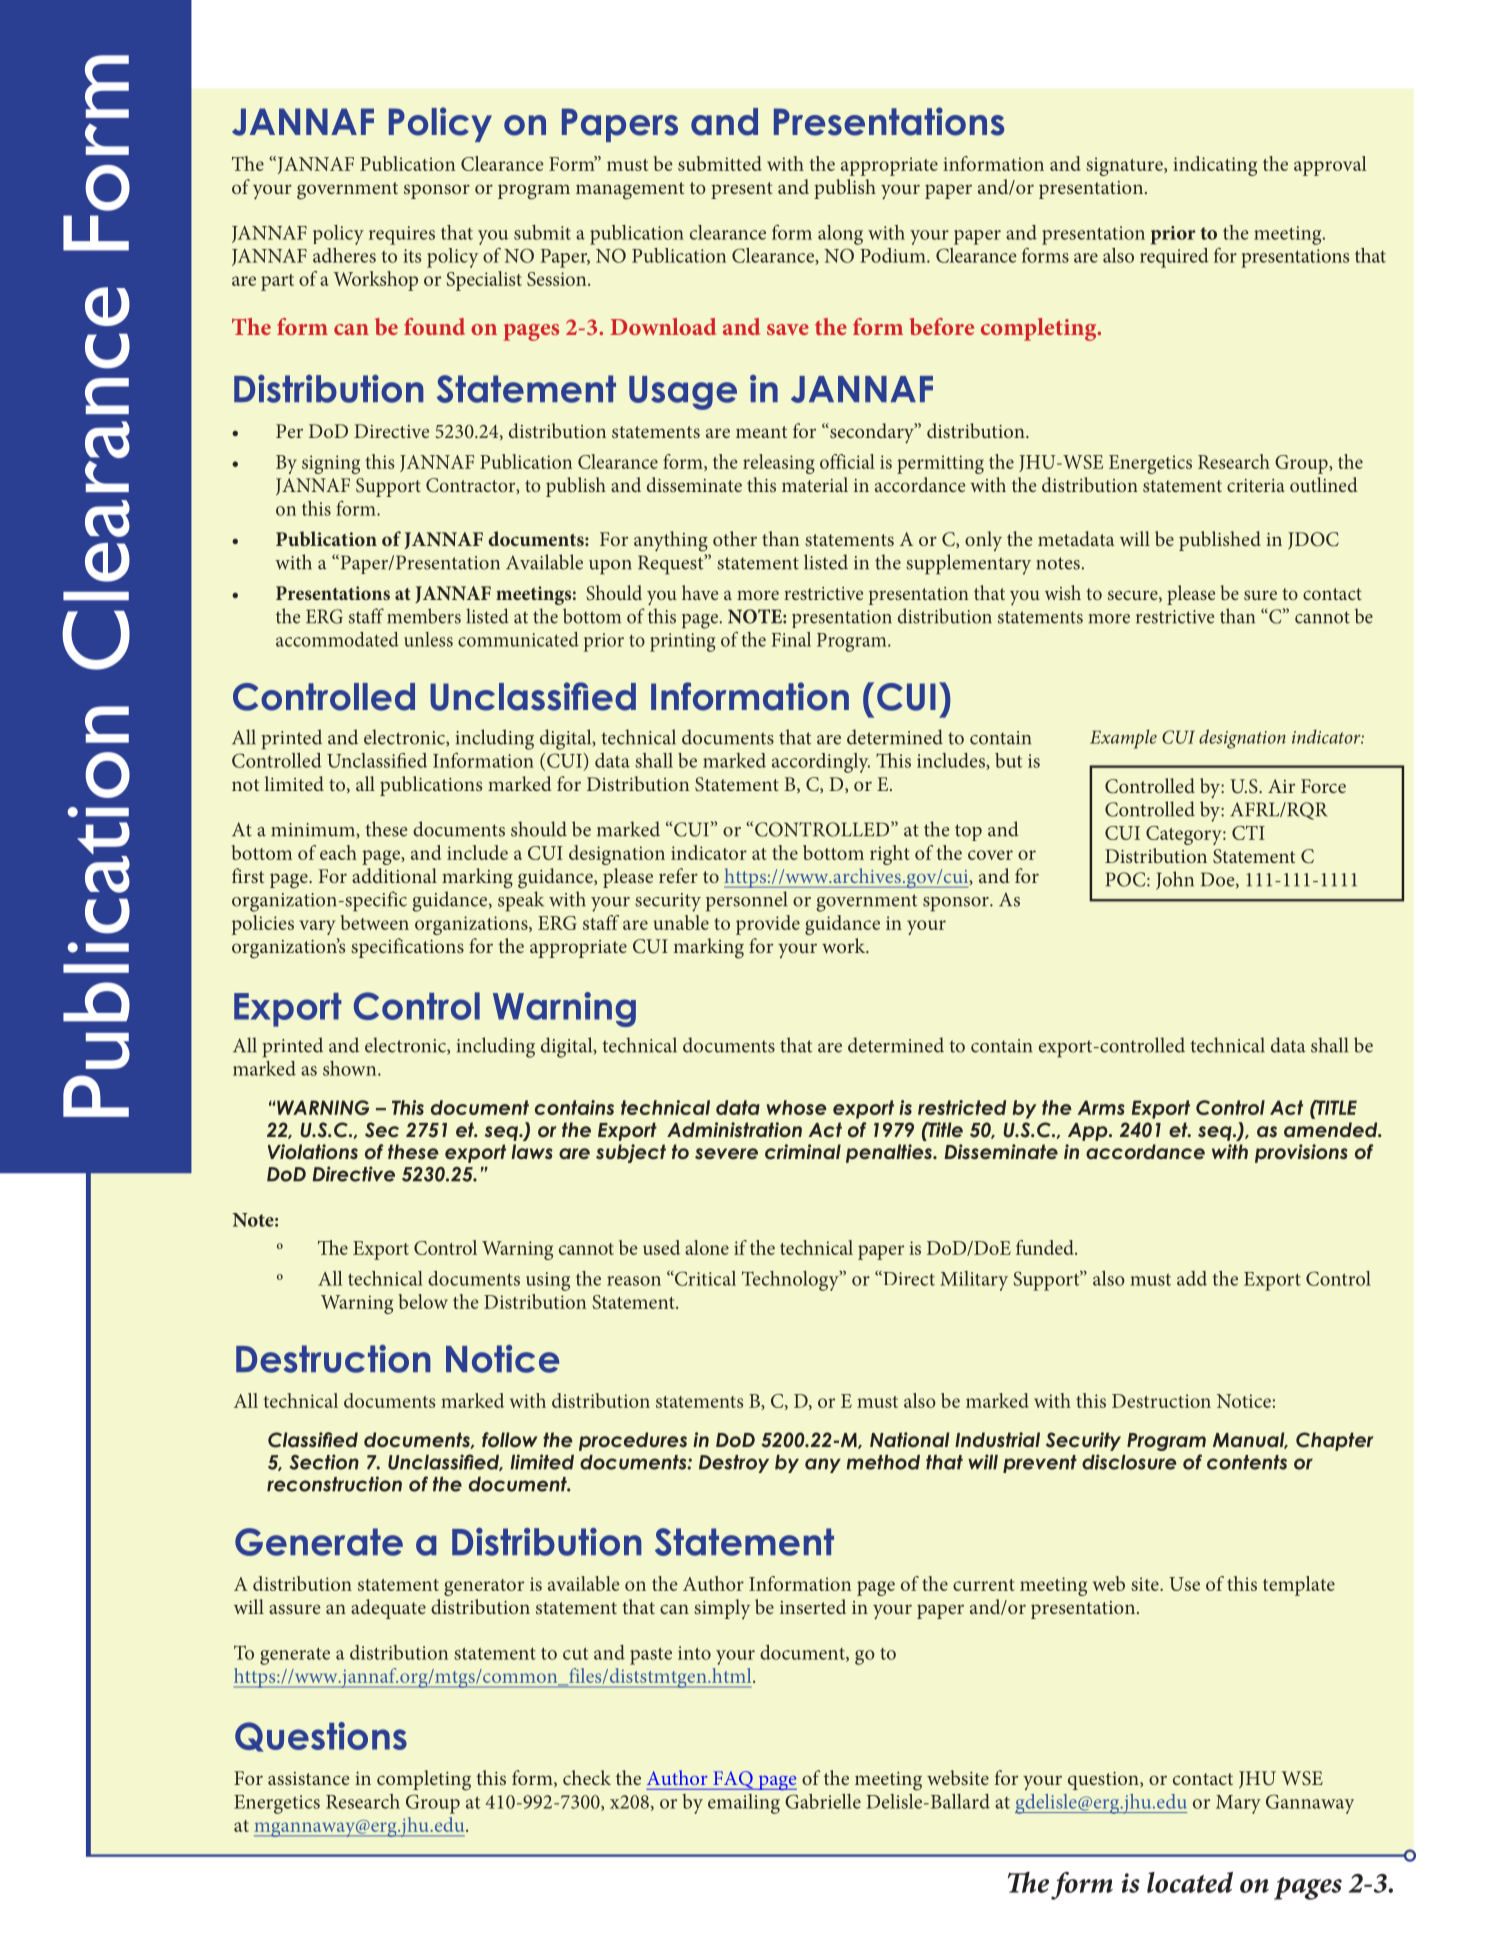  I want to click on Gabrielle, so click(823, 1801).
